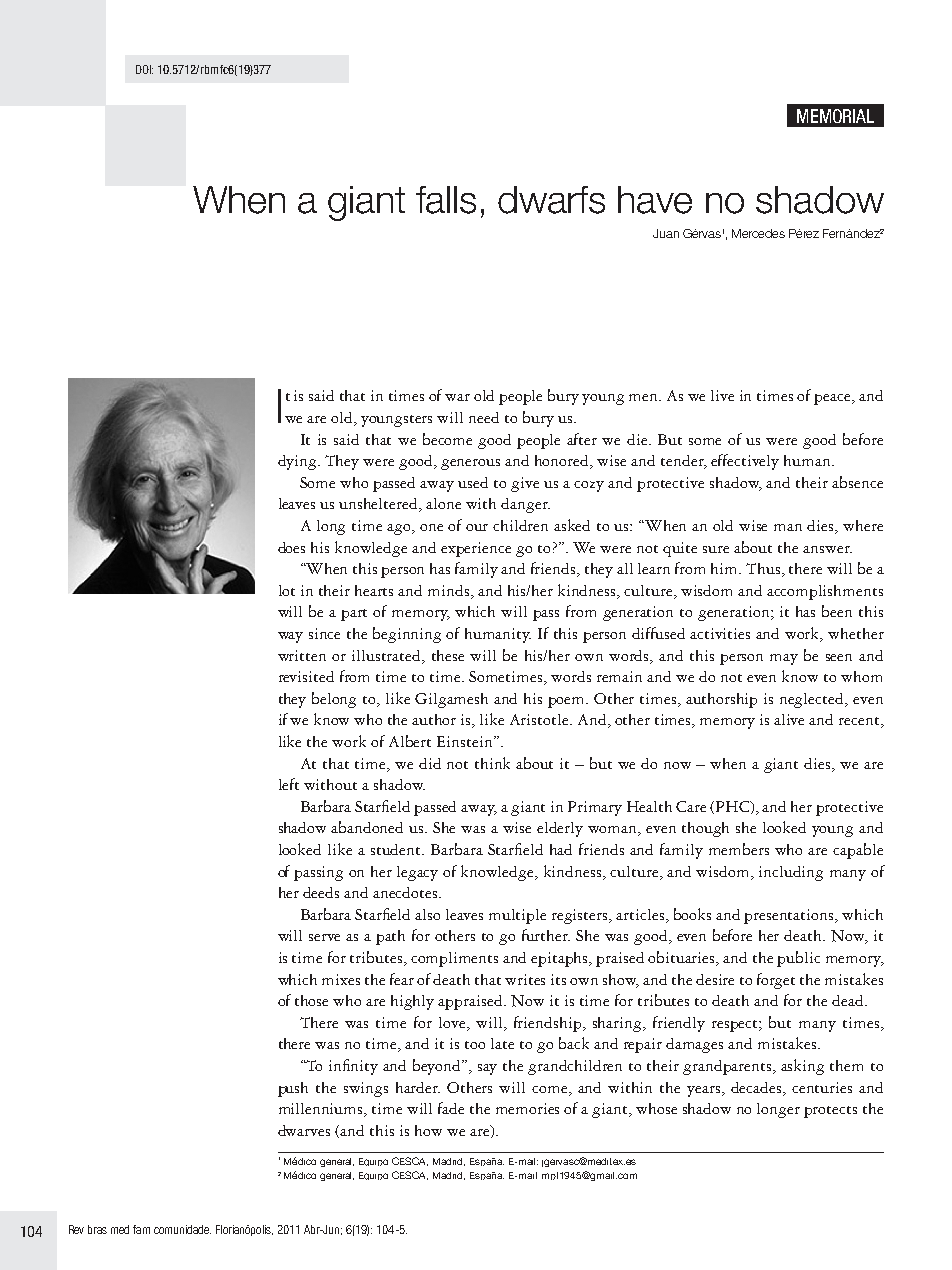 This screenshot has width=952, height=1270. I want to click on presentations, so click(790, 916).
